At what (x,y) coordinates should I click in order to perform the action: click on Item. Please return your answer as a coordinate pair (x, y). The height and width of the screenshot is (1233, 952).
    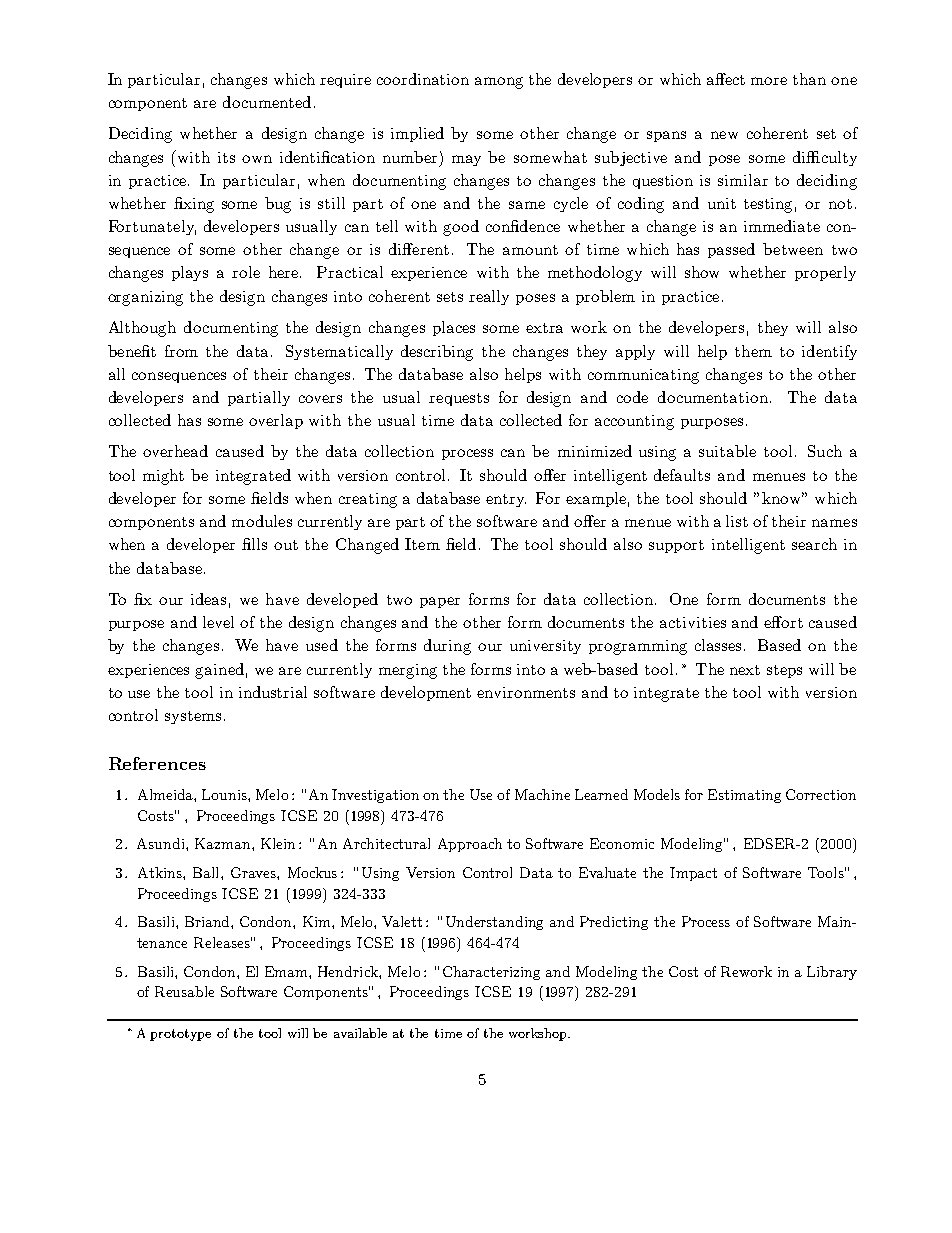
    Looking at the image, I should click on (422, 544).
